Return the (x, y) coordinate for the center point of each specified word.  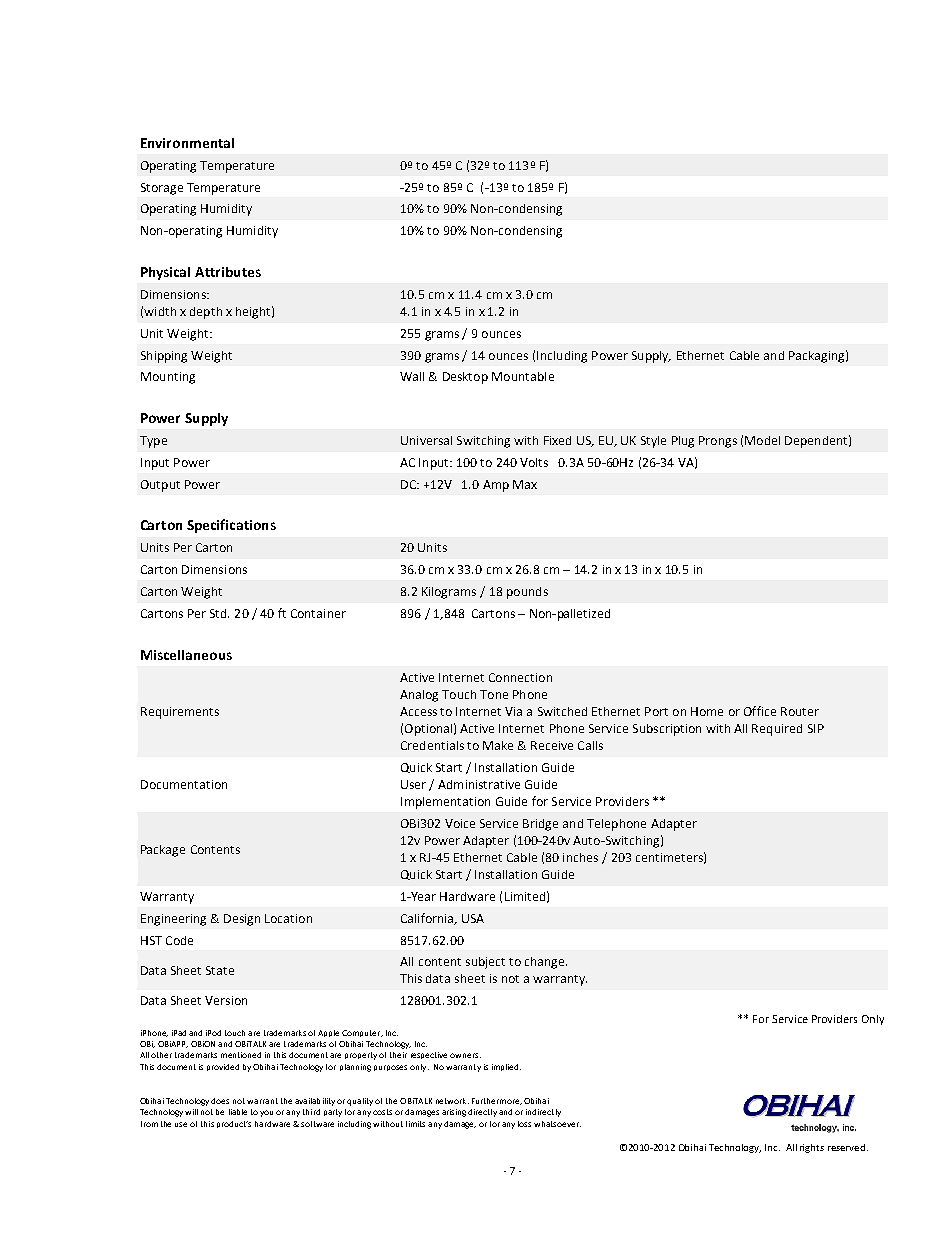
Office (760, 711)
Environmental (187, 143)
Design (242, 920)
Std (219, 613)
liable (238, 1112)
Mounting (168, 378)
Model (762, 440)
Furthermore (497, 1101)
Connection (520, 677)
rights (812, 1148)
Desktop (465, 378)
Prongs (718, 442)
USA (473, 918)
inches (580, 857)
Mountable (523, 376)
